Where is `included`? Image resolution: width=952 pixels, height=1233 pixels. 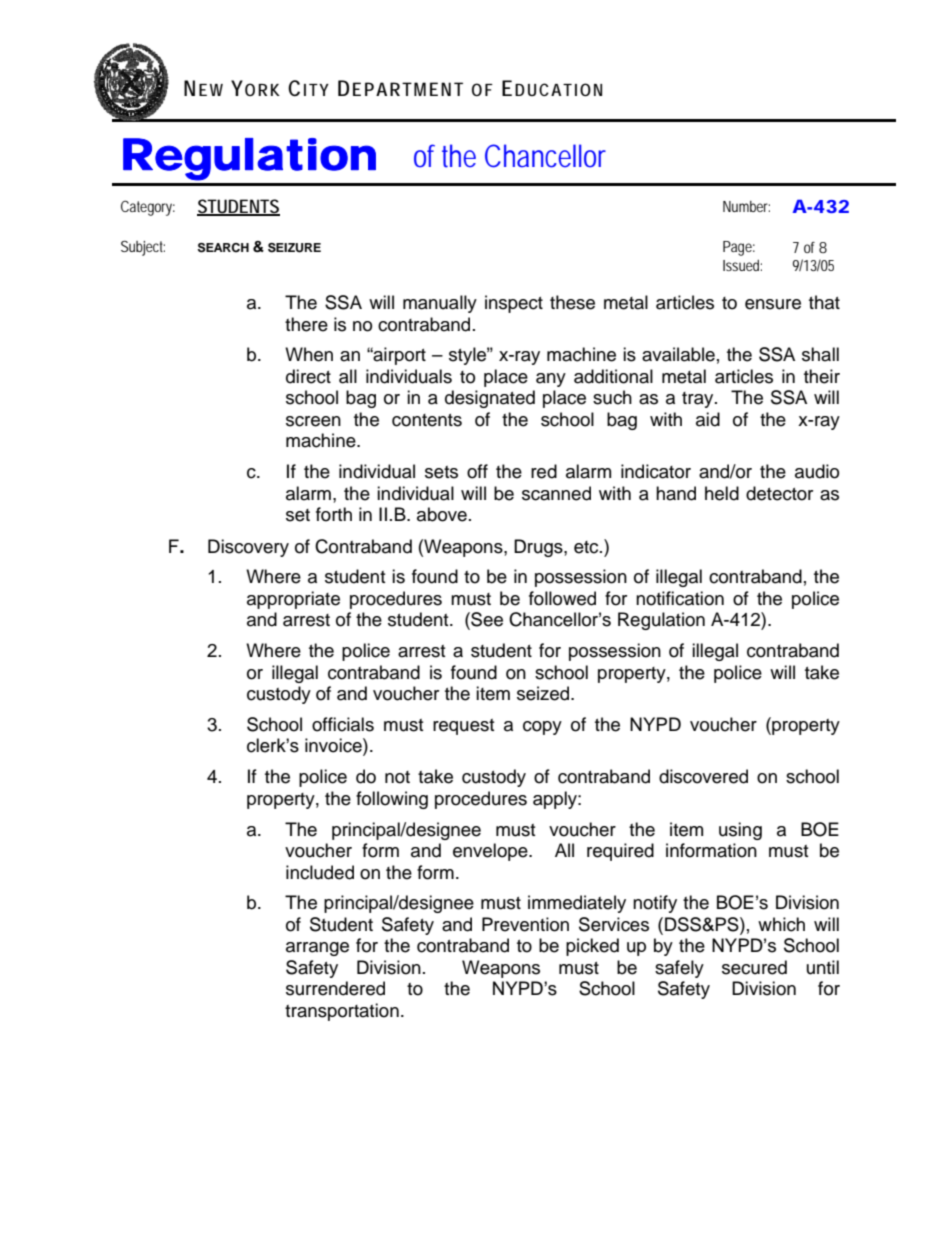 included is located at coordinates (320, 872).
